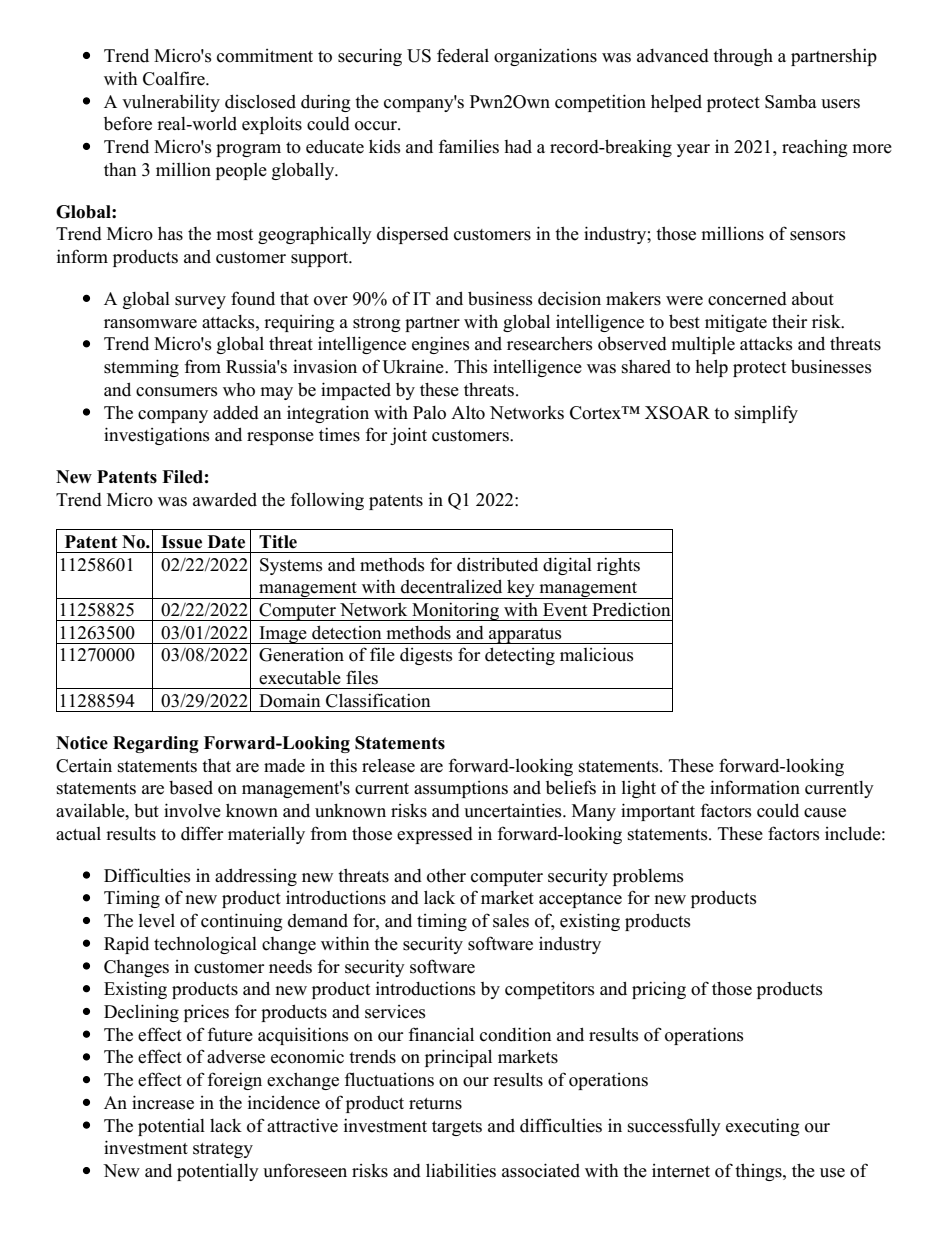  Describe the element at coordinates (463, 55) in the screenshot. I see `federal` at that location.
